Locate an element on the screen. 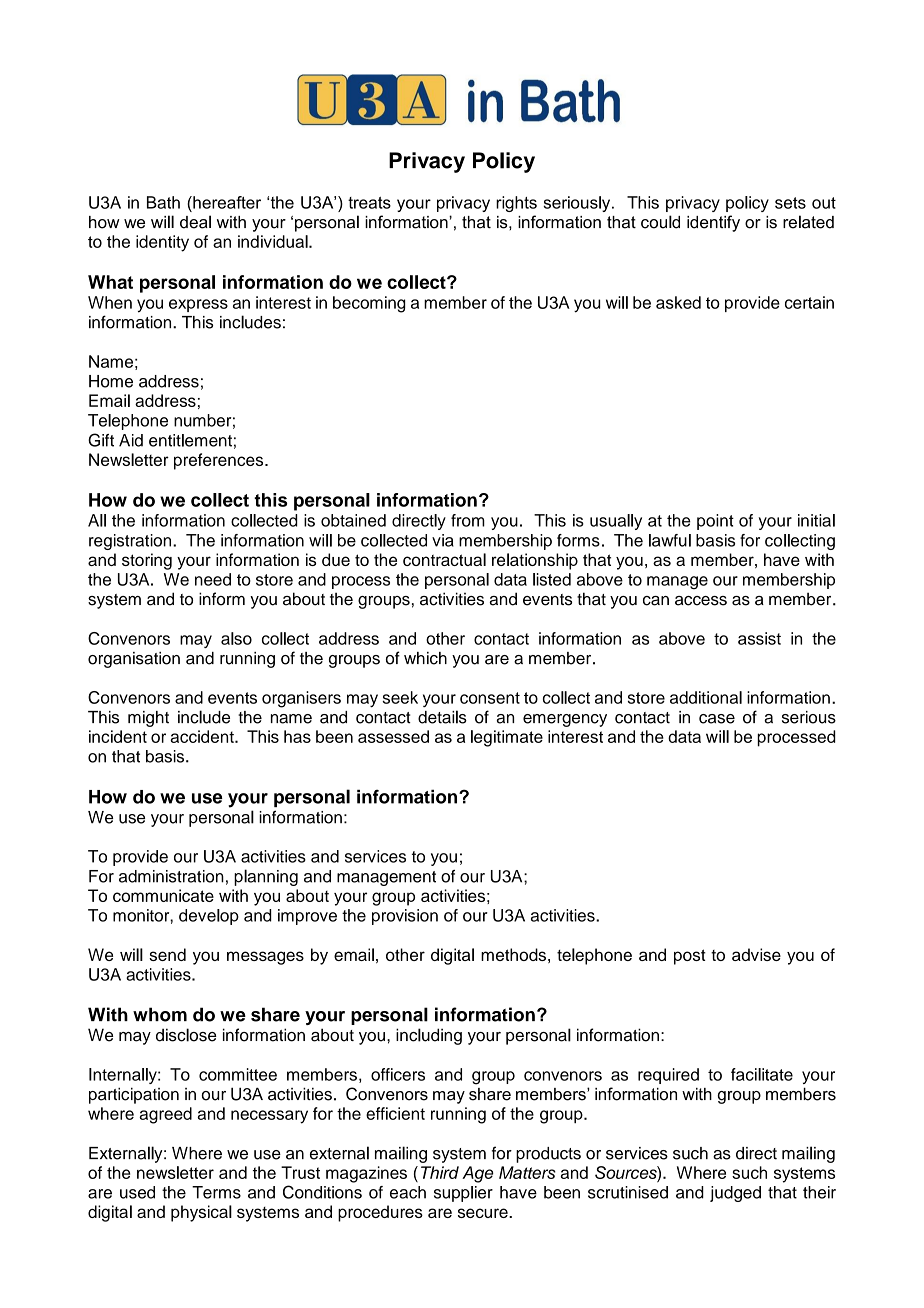 The image size is (924, 1308). details is located at coordinates (442, 717).
